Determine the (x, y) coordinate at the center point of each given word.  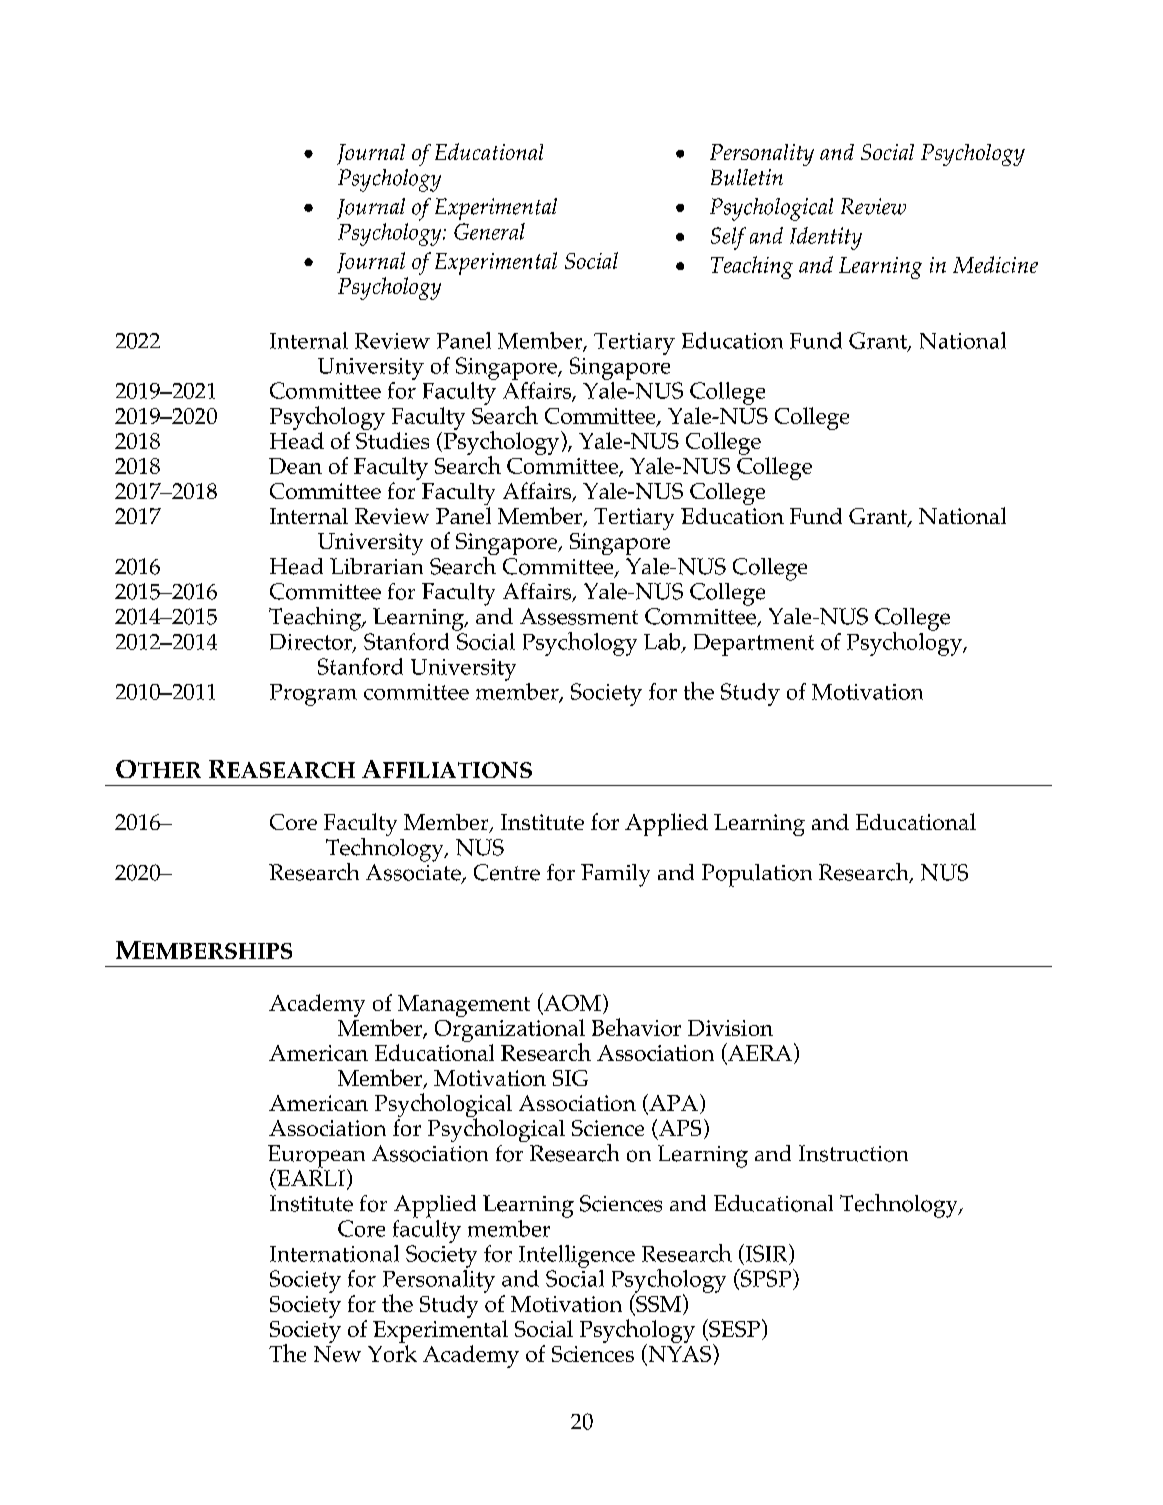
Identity (826, 238)
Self (728, 238)
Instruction (853, 1153)
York (392, 1353)
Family (615, 875)
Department (754, 645)
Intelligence (577, 1256)
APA (672, 1102)
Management (464, 1006)
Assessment (579, 616)
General (489, 231)
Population (757, 875)
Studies (392, 440)
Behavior (636, 1027)
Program (313, 695)
